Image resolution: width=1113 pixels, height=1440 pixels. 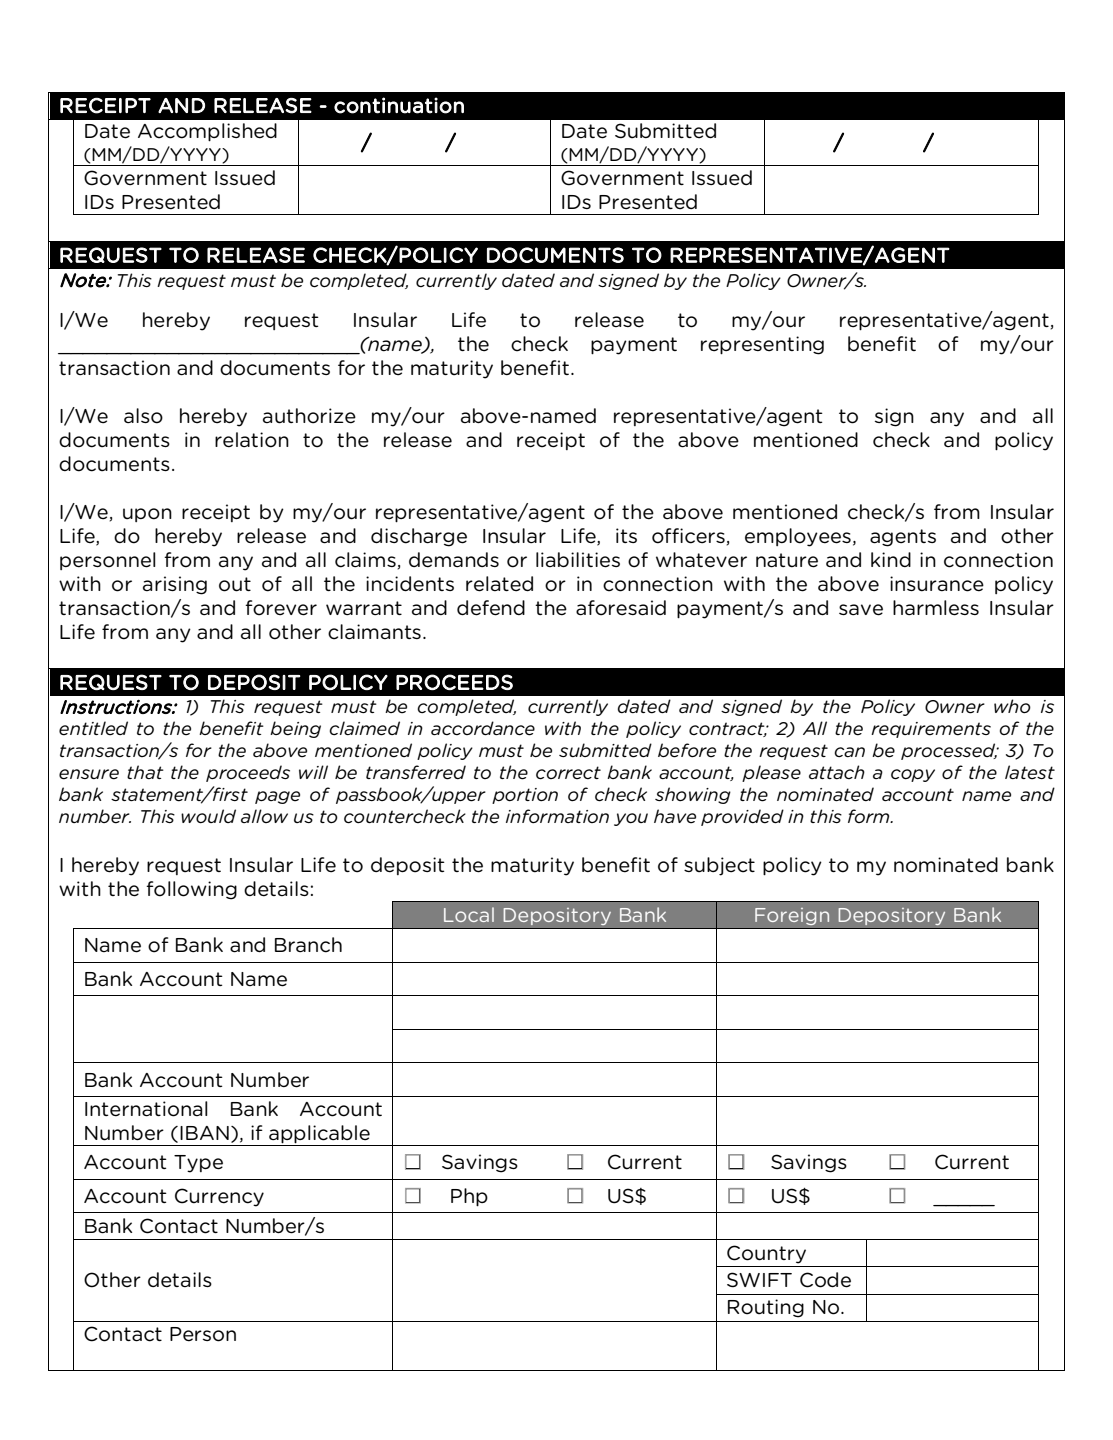 What do you see at coordinates (469, 1197) in the screenshot?
I see `Php` at bounding box center [469, 1197].
